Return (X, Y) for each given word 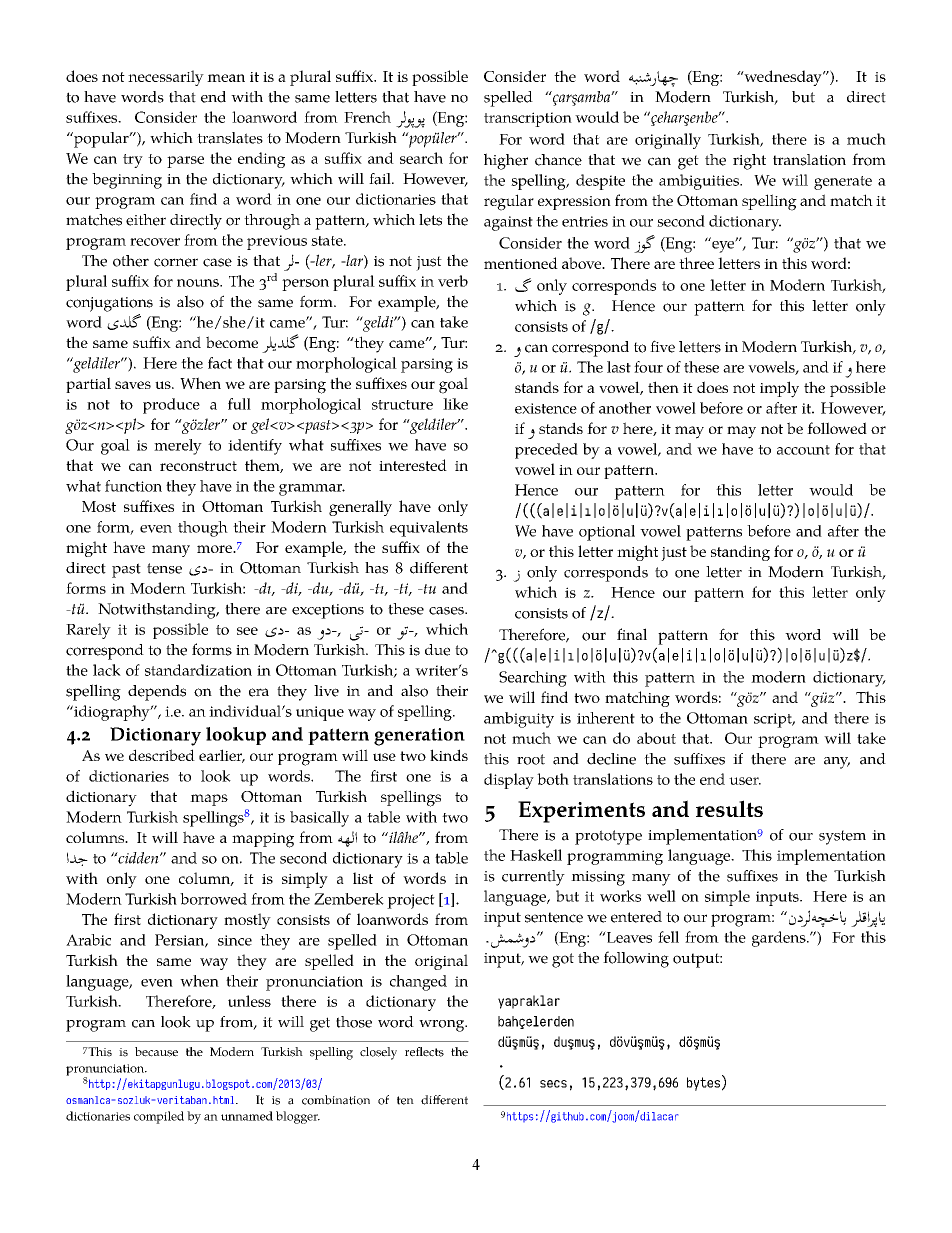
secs (553, 1084)
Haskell (536, 855)
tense (164, 568)
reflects (424, 1052)
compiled (159, 1117)
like (455, 404)
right (749, 162)
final (632, 634)
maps (209, 800)
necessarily (166, 78)
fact (220, 363)
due (437, 650)
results (729, 808)
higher (506, 161)
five (662, 346)
